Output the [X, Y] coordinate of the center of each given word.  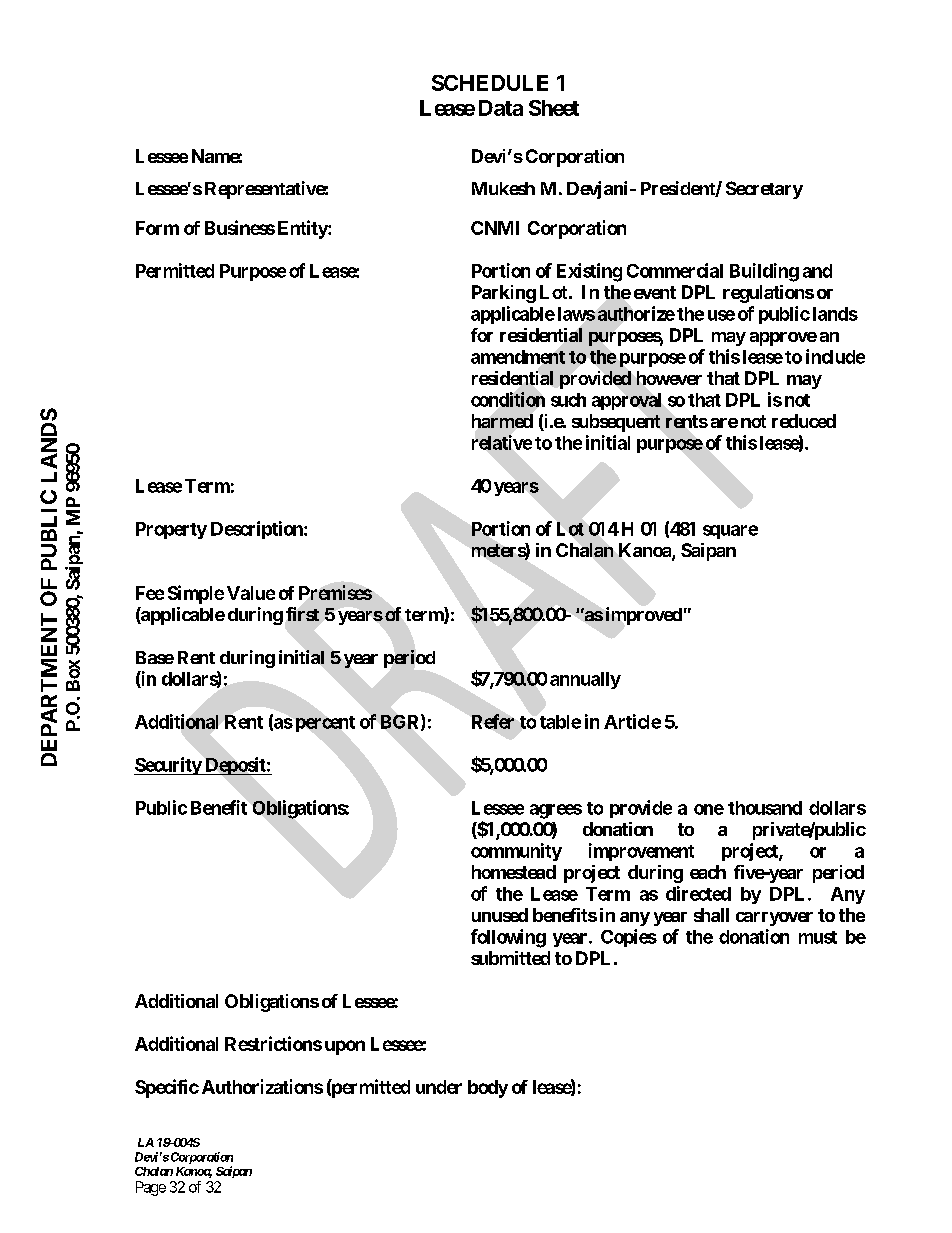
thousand [765, 808]
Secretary [764, 190]
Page [151, 1188]
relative [502, 442]
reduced [804, 421]
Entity [303, 229]
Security [168, 766]
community [516, 852]
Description [258, 530]
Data [501, 108]
